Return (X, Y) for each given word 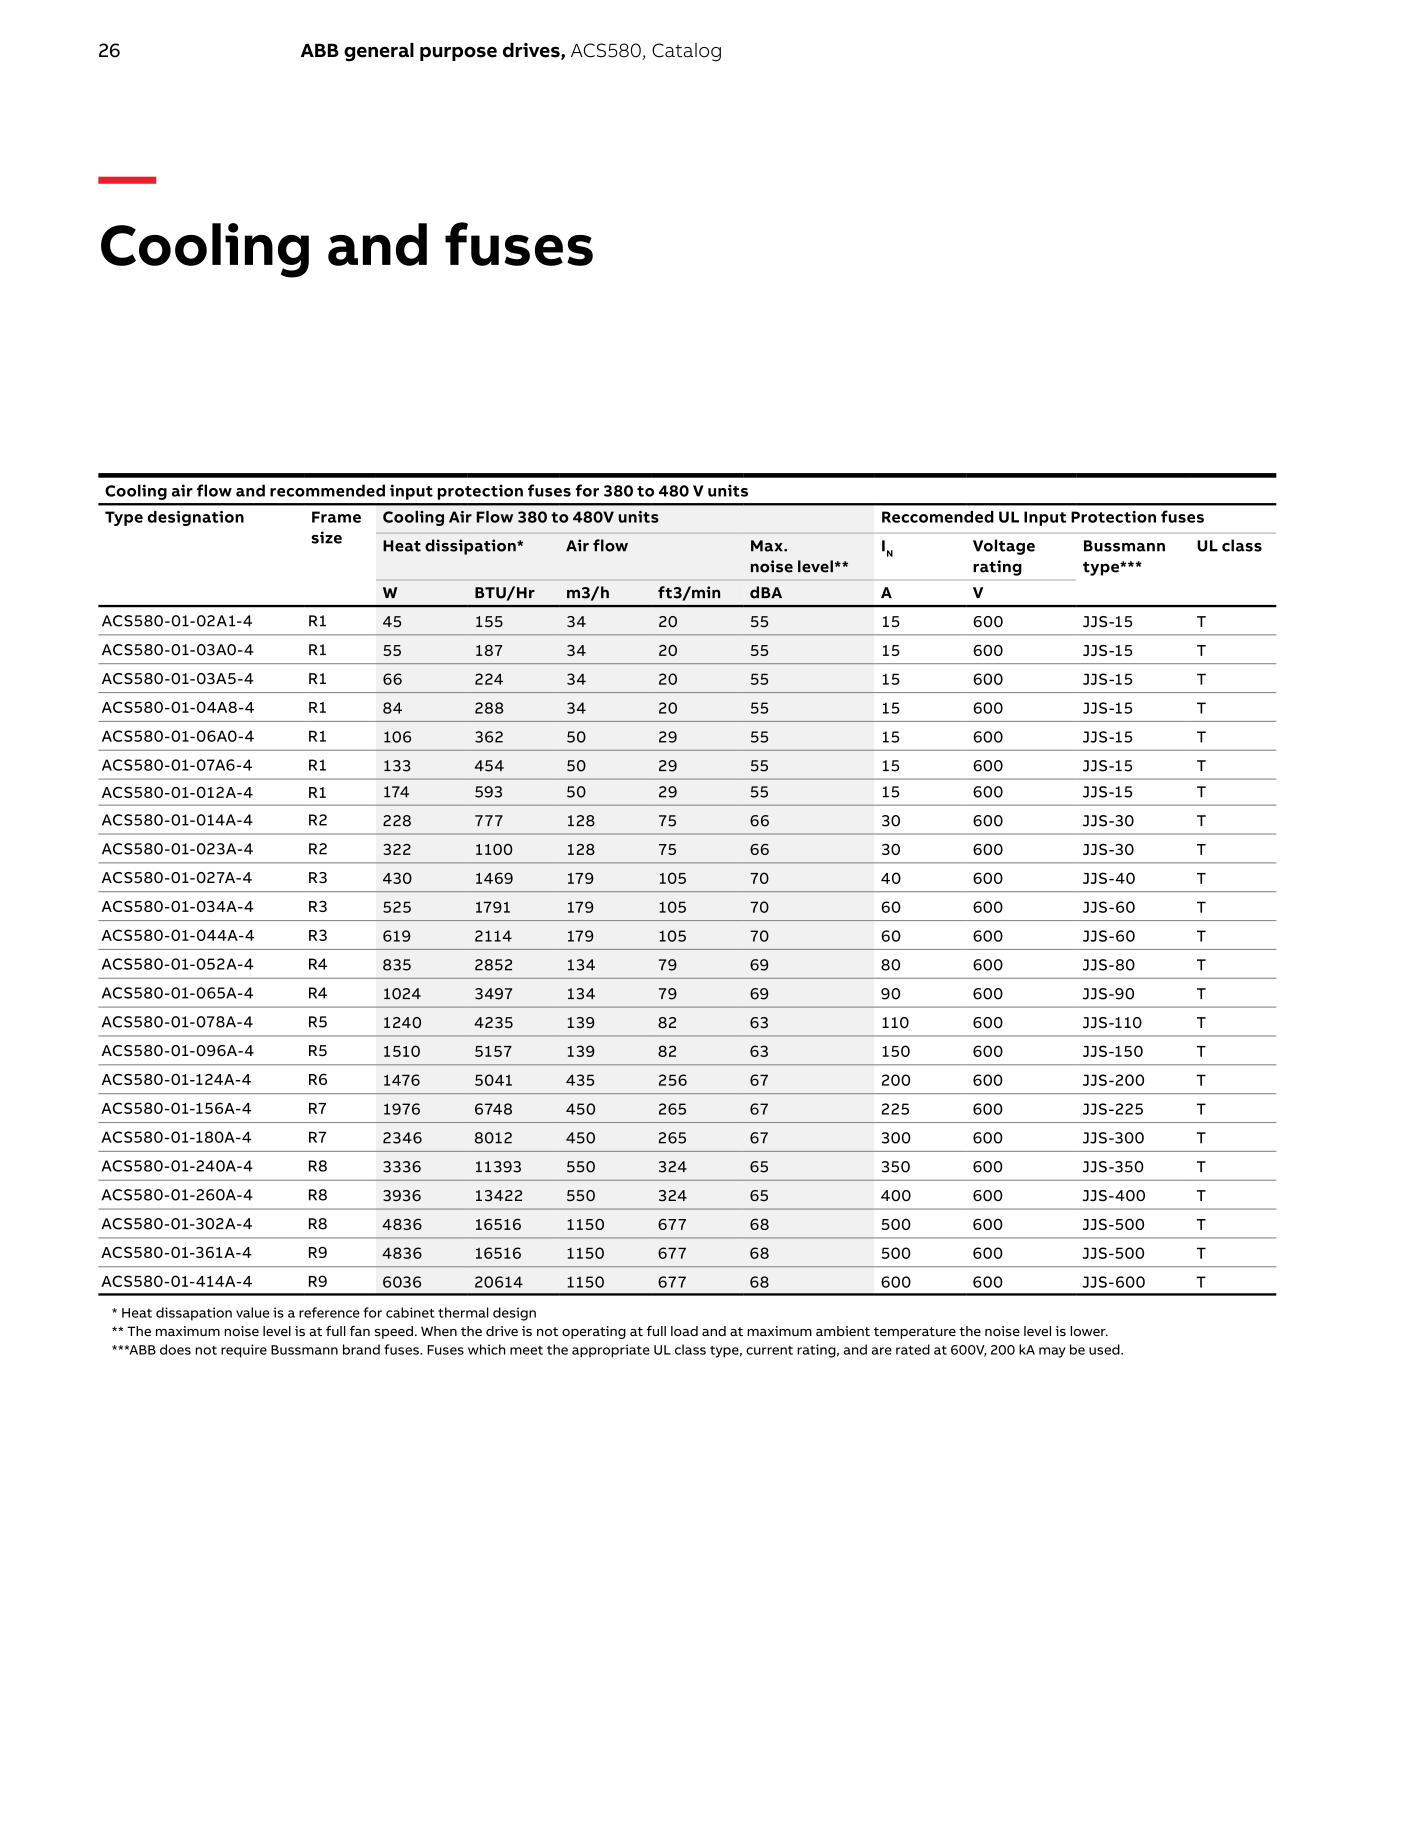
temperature (915, 1333)
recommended (327, 490)
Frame (336, 517)
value (252, 1312)
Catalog (686, 52)
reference (329, 1312)
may (1052, 1352)
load (684, 1331)
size (326, 537)
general (379, 52)
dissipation (471, 547)
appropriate (611, 1351)
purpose (458, 54)
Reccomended (938, 517)
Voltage (1004, 547)
